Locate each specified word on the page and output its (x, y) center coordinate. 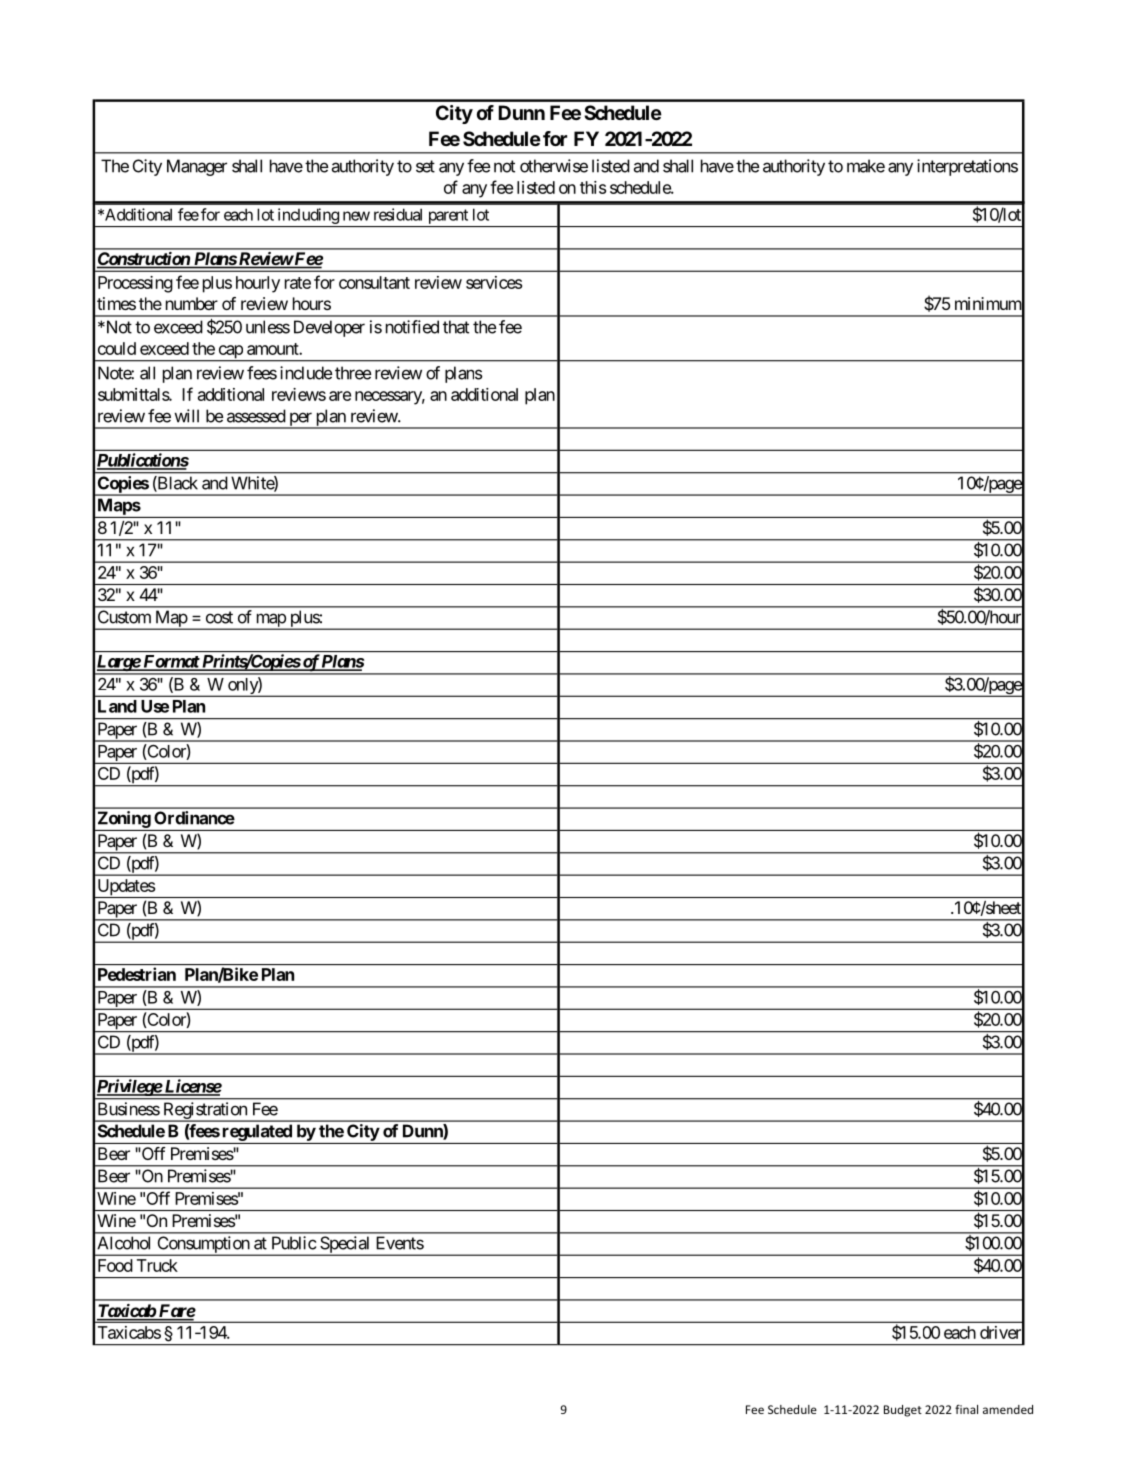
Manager (197, 167)
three (353, 373)
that (456, 327)
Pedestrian (137, 974)
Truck (157, 1265)
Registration (204, 1111)
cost (219, 617)
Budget (903, 1411)
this (593, 187)
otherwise (554, 166)
